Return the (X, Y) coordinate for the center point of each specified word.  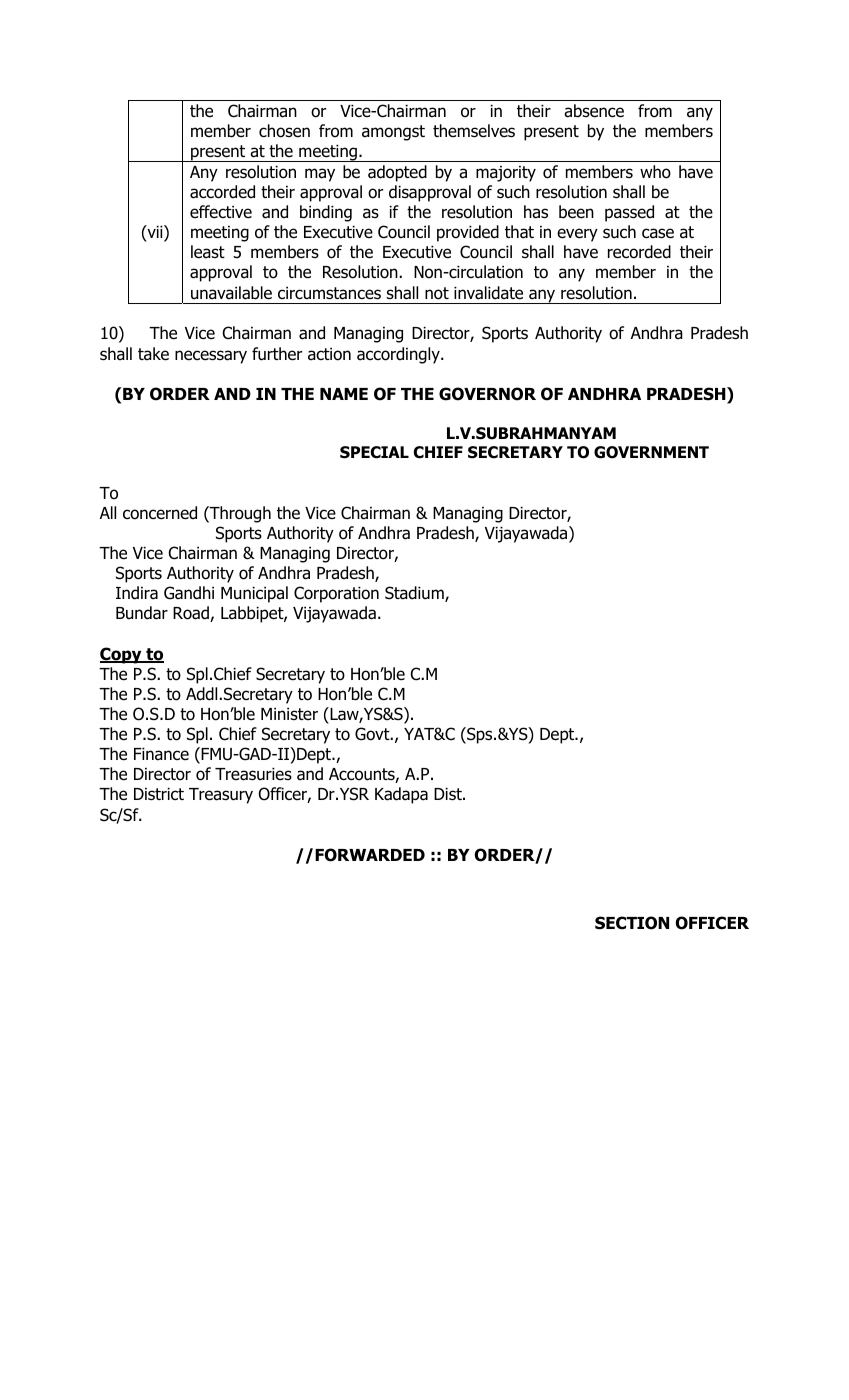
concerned (160, 513)
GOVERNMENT (651, 452)
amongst (393, 133)
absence (594, 111)
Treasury (221, 796)
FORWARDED (370, 855)
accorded (222, 192)
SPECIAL (374, 452)
